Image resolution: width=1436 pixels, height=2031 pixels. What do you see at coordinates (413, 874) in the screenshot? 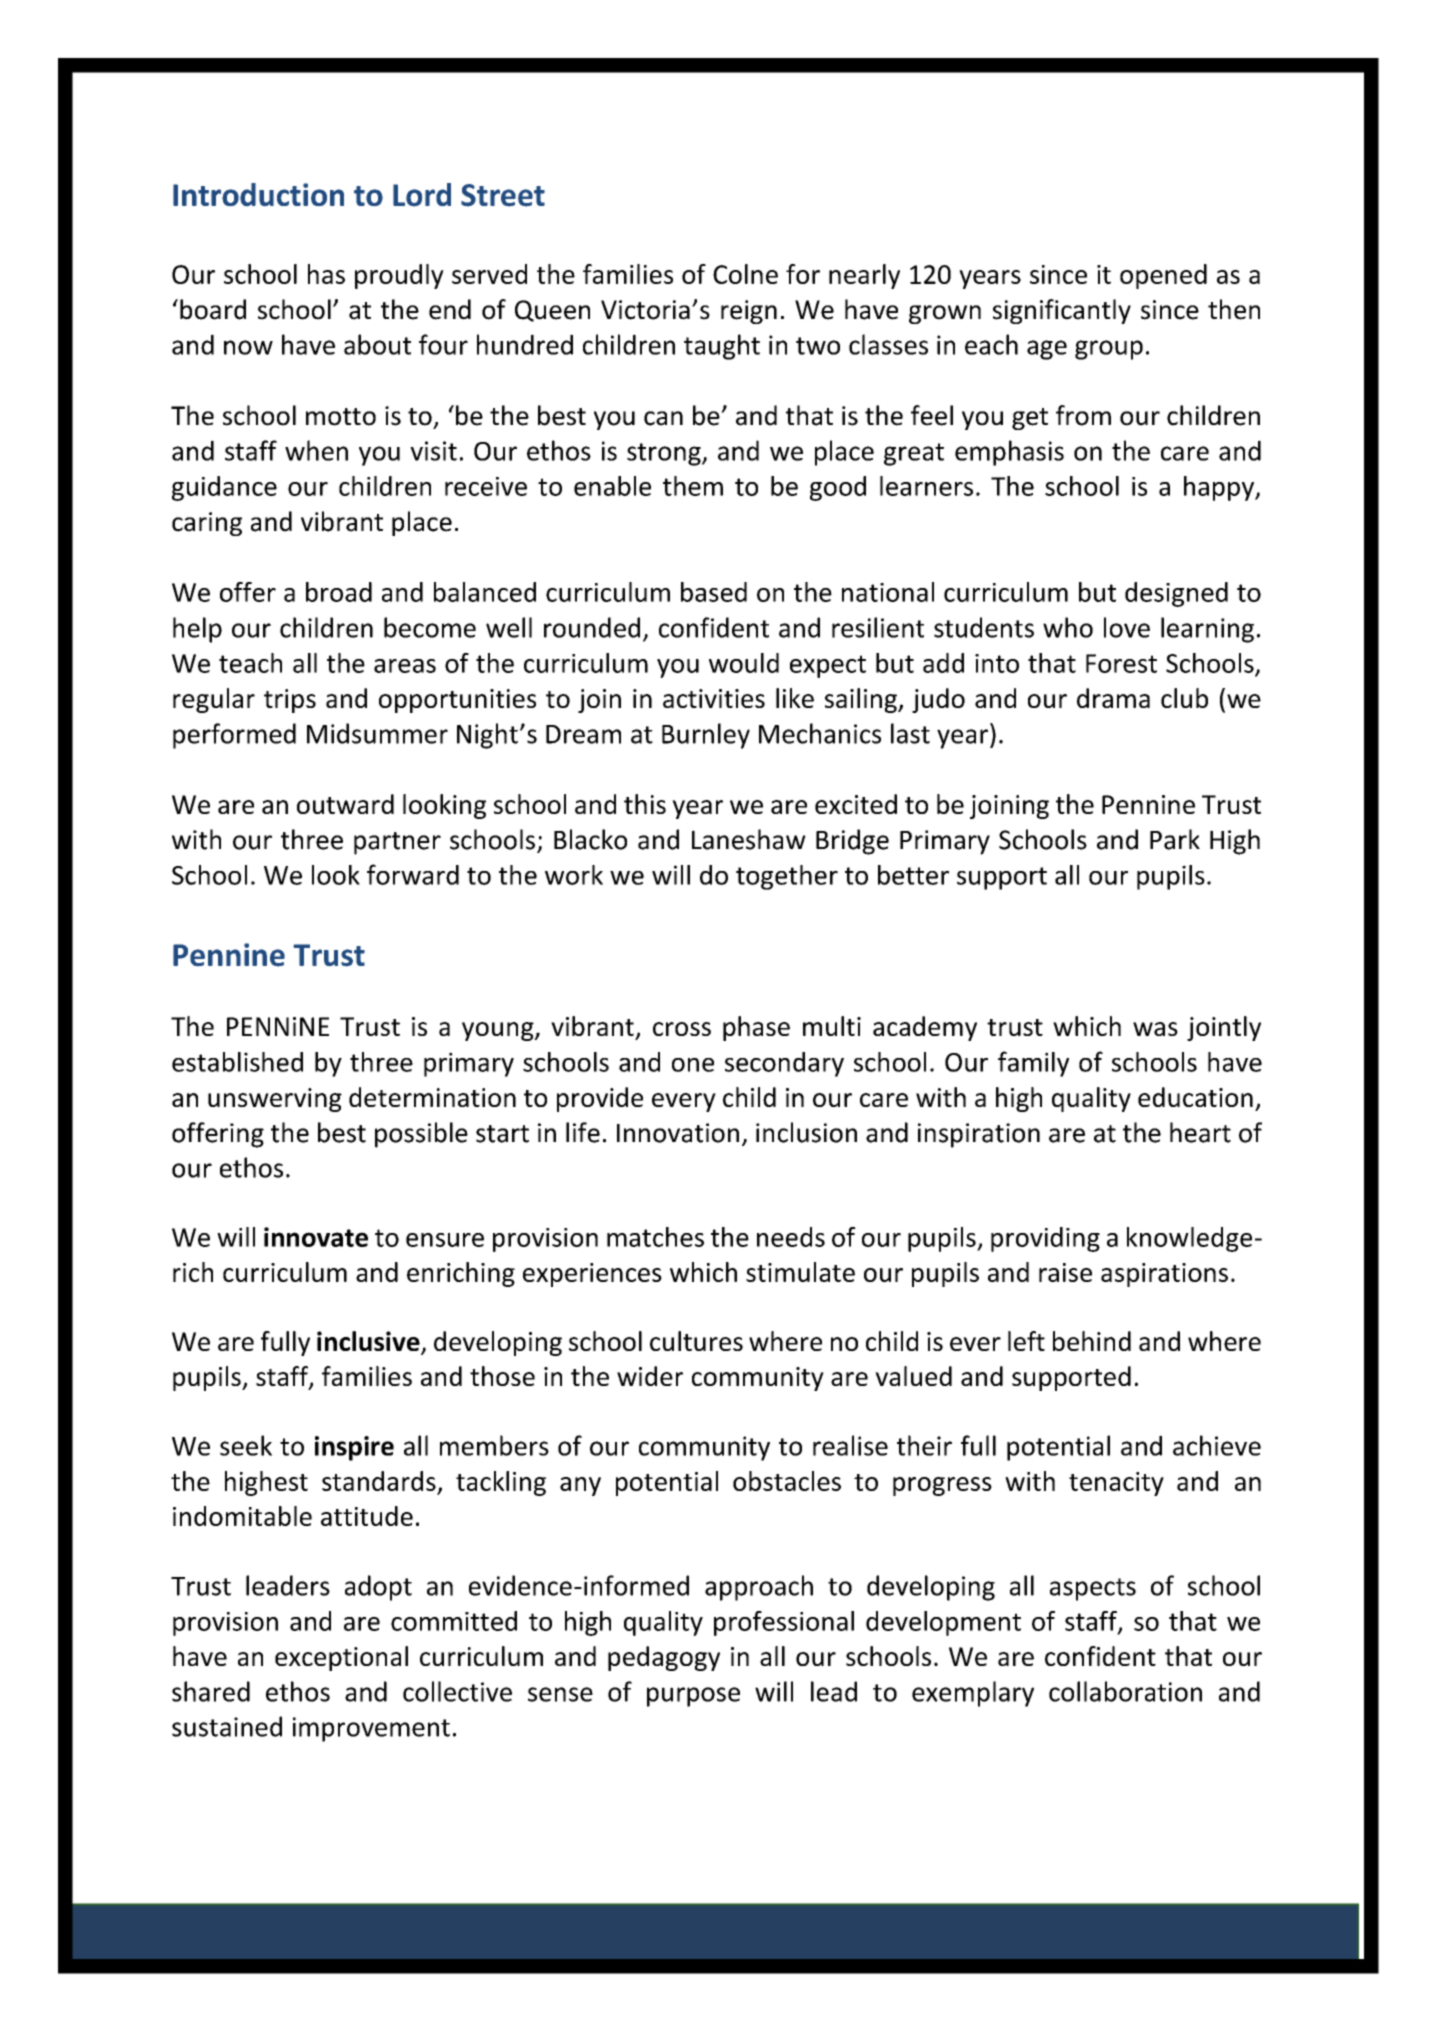
I see `forward` at bounding box center [413, 874].
